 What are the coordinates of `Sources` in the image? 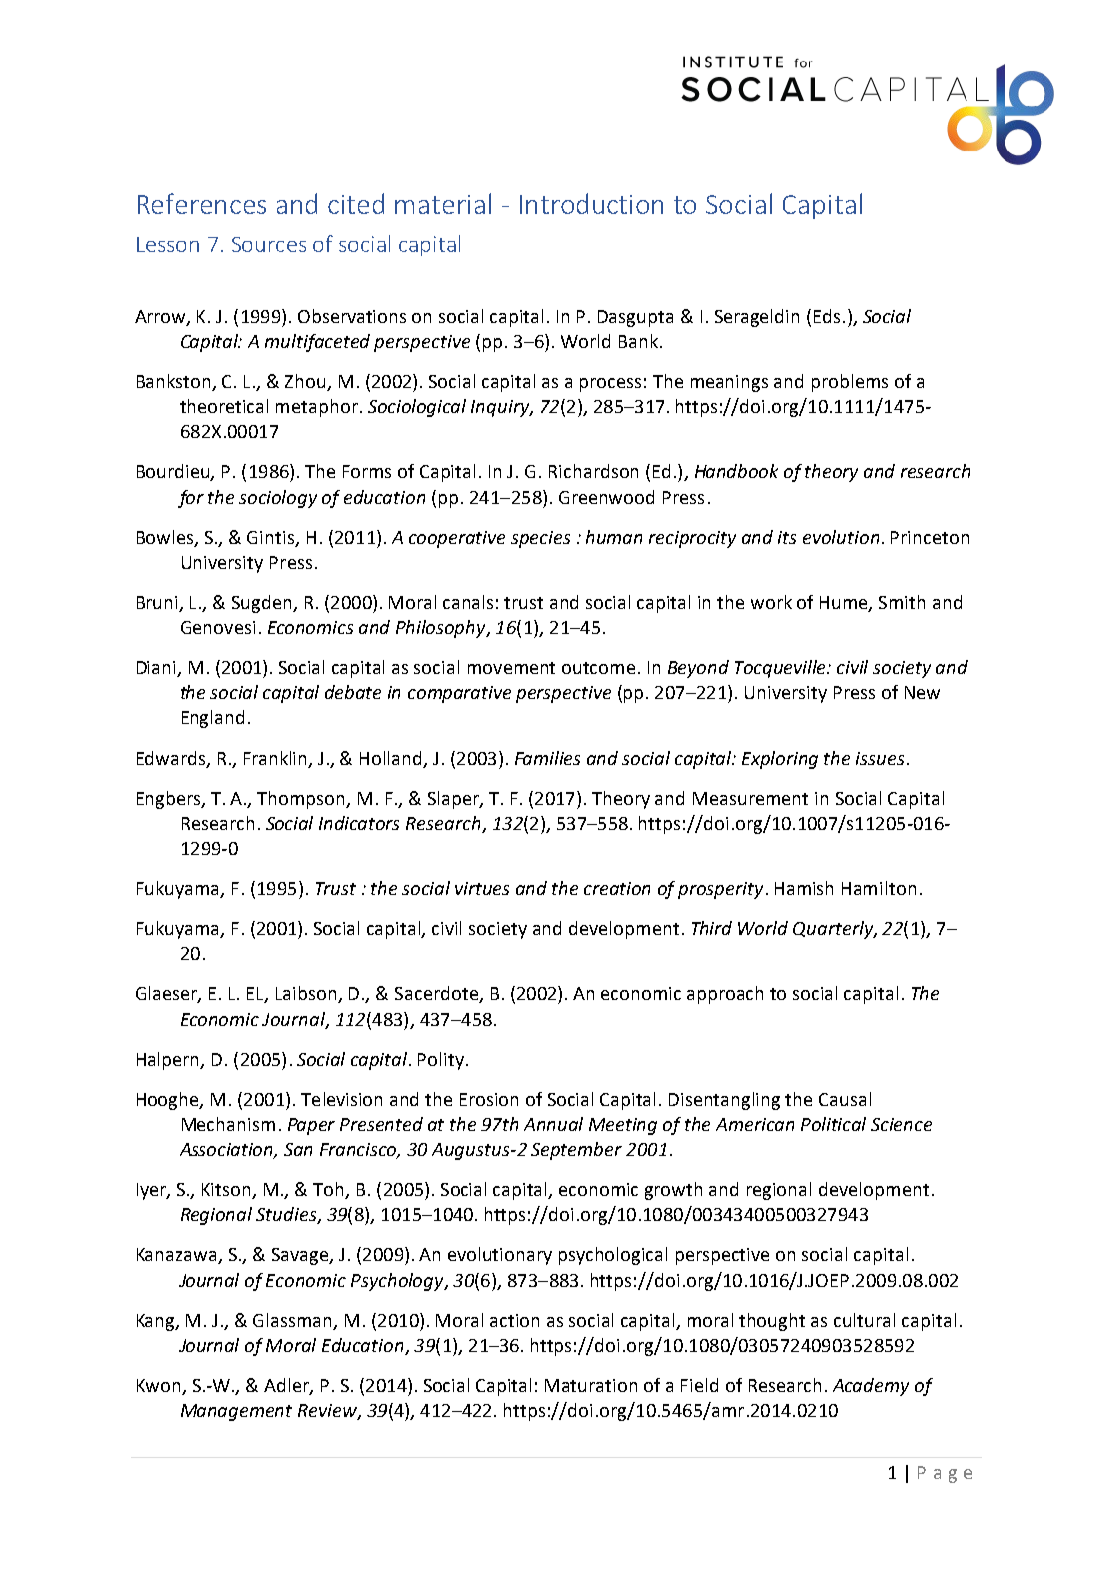 It's located at (269, 244).
